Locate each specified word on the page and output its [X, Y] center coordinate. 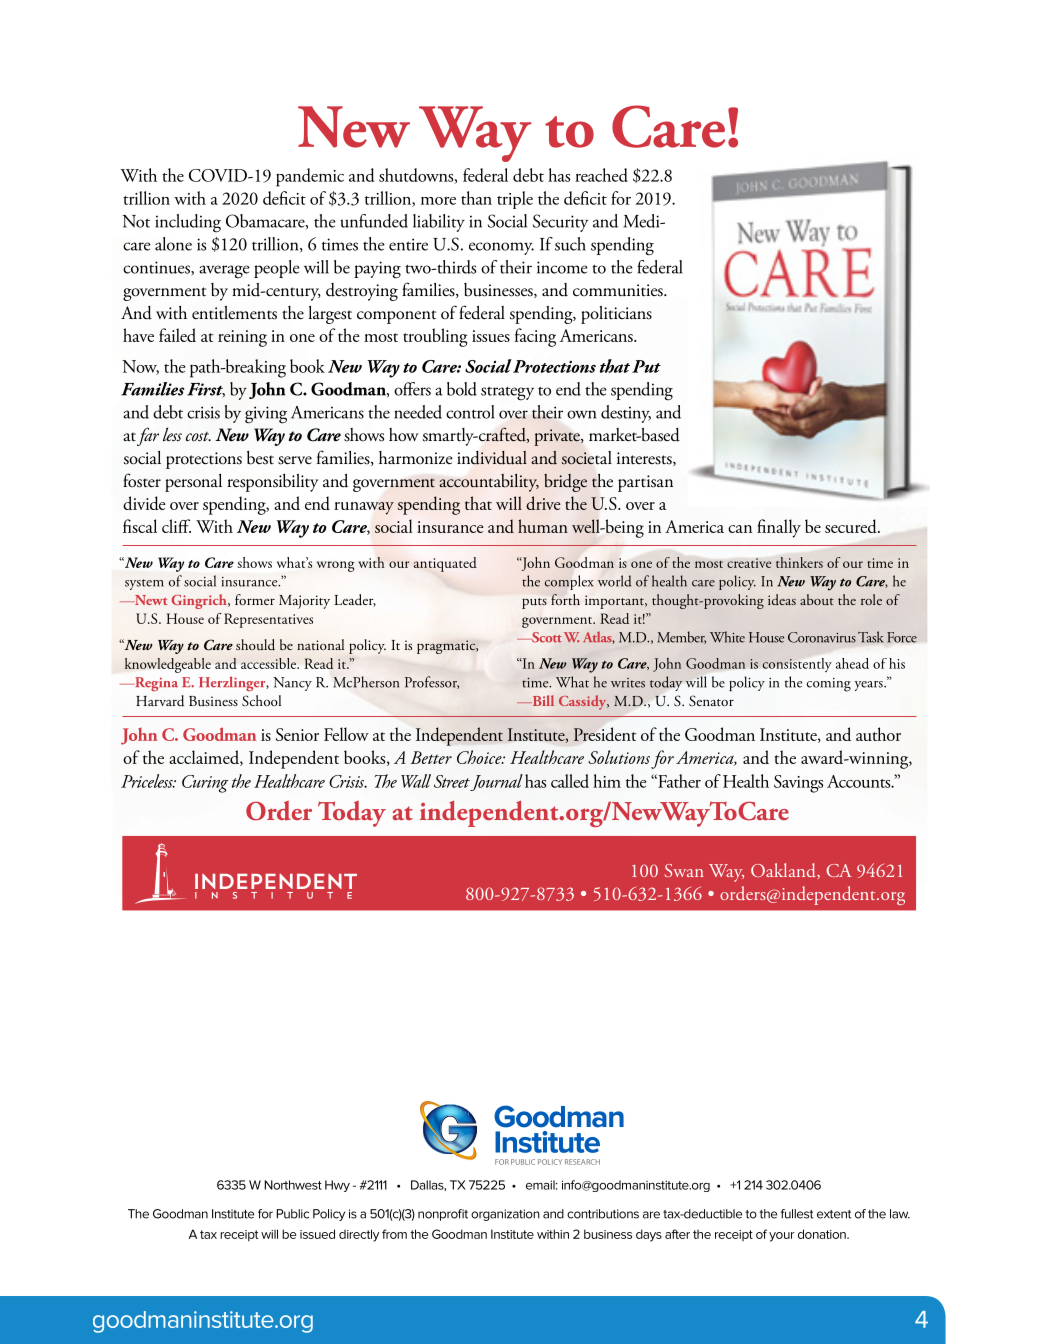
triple [515, 200]
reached [601, 175]
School [261, 701]
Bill [542, 700]
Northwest [293, 1185]
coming [829, 685]
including [188, 223]
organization [505, 1215]
